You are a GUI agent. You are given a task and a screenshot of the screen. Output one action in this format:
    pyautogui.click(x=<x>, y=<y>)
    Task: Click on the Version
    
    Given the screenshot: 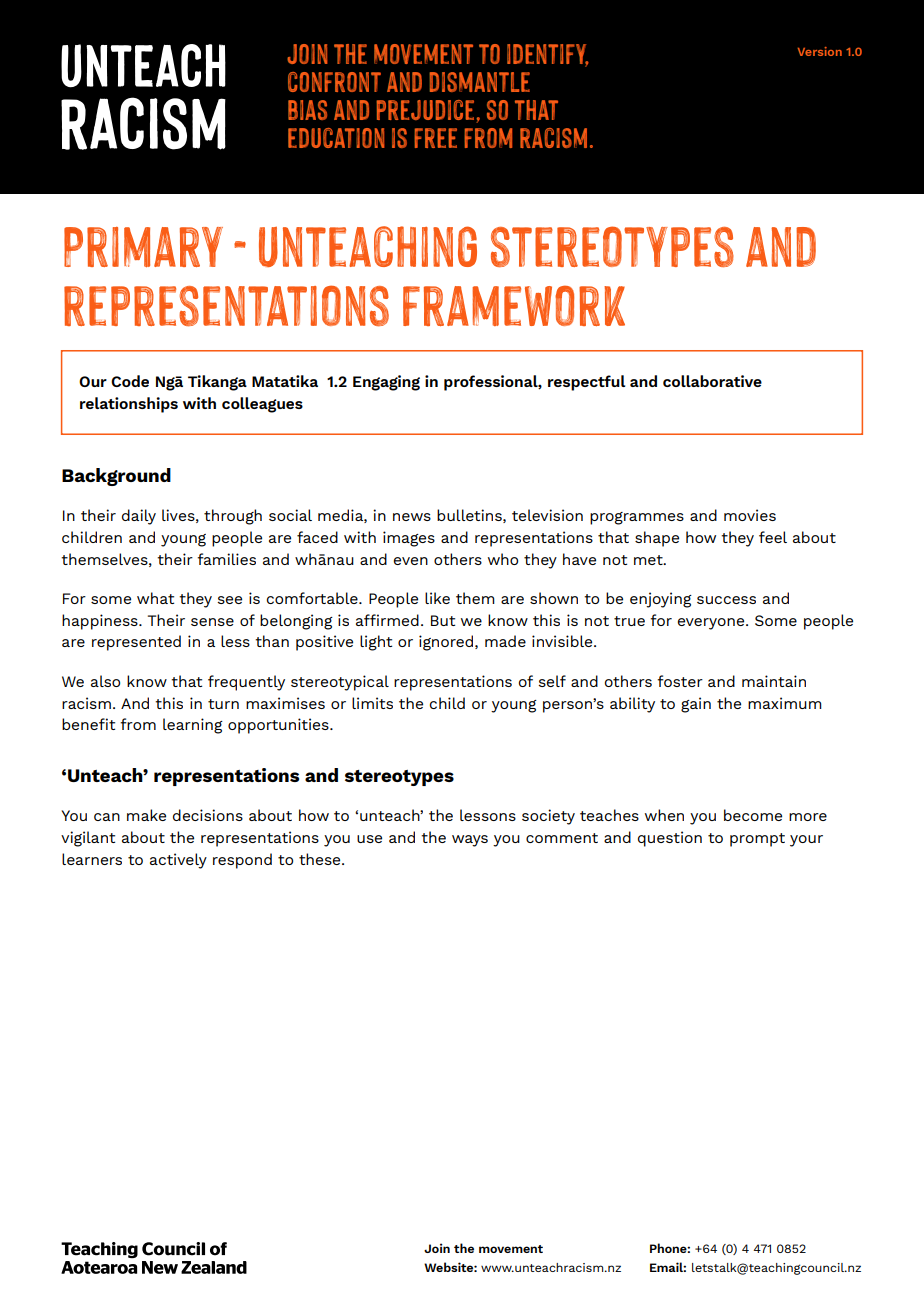 What is the action you would take?
    pyautogui.click(x=820, y=51)
